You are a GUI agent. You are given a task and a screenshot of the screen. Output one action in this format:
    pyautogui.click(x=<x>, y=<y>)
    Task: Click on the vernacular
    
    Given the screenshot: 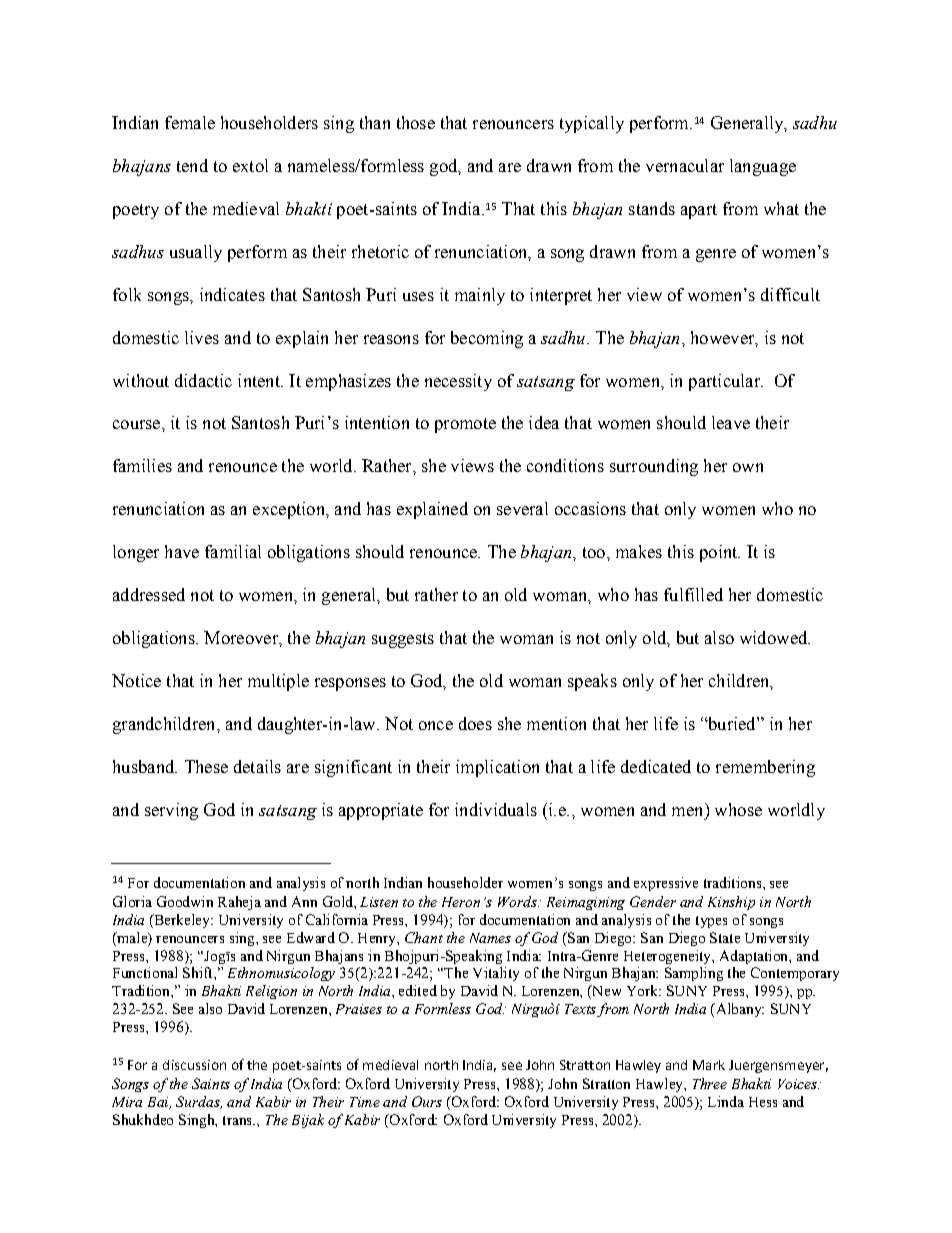 What is the action you would take?
    pyautogui.click(x=685, y=165)
